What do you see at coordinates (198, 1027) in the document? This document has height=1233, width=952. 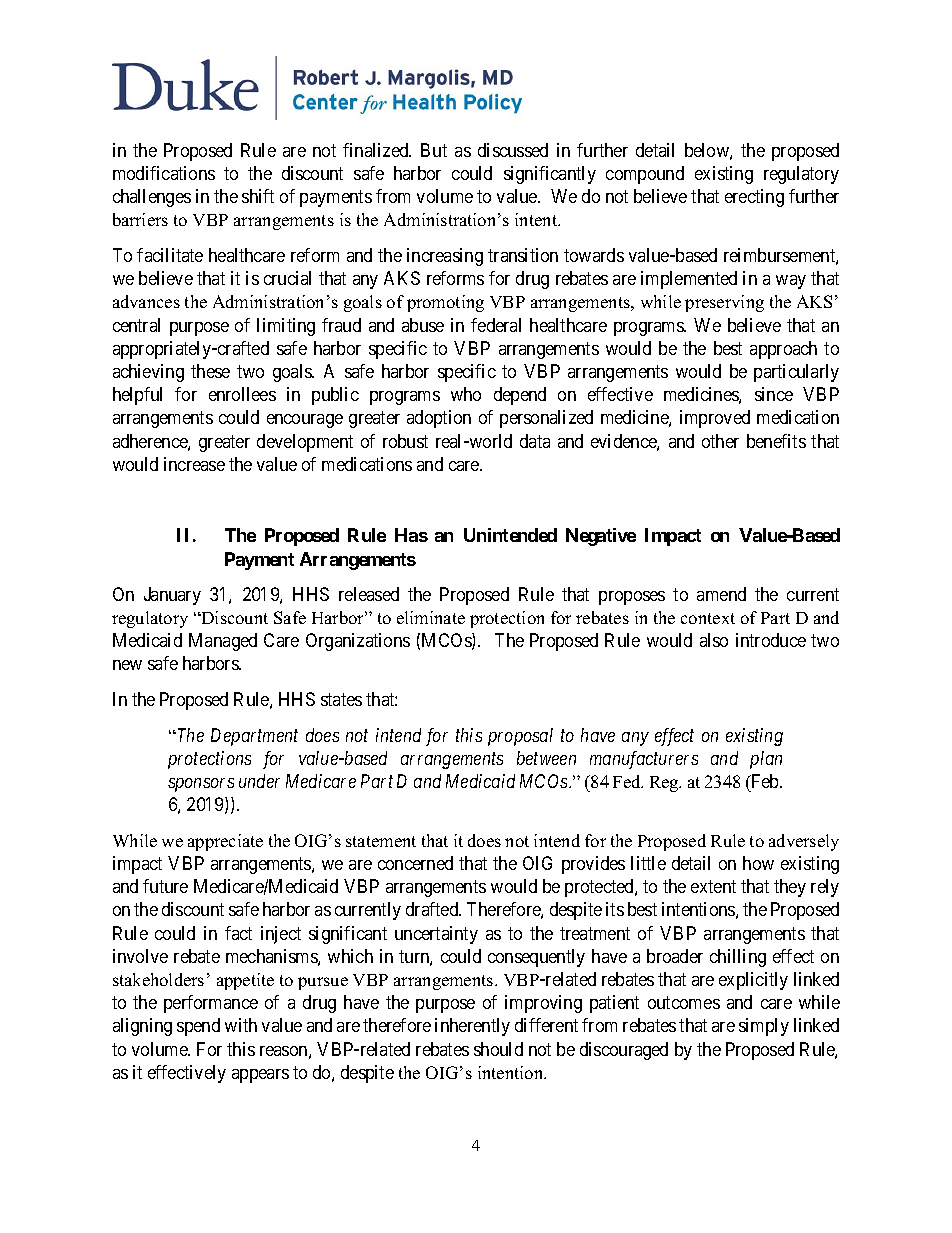 I see `spend` at bounding box center [198, 1027].
